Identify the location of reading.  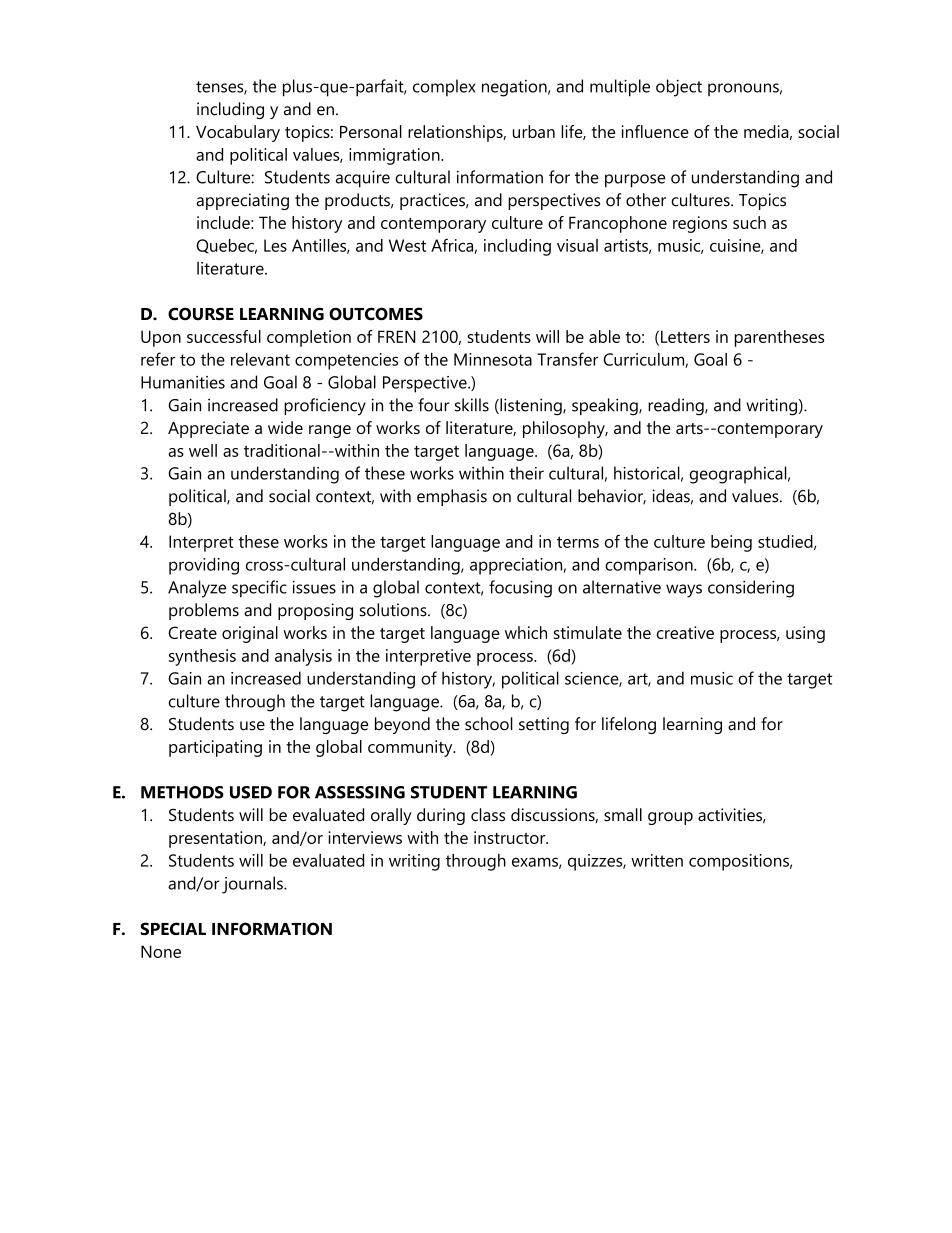
(677, 407).
